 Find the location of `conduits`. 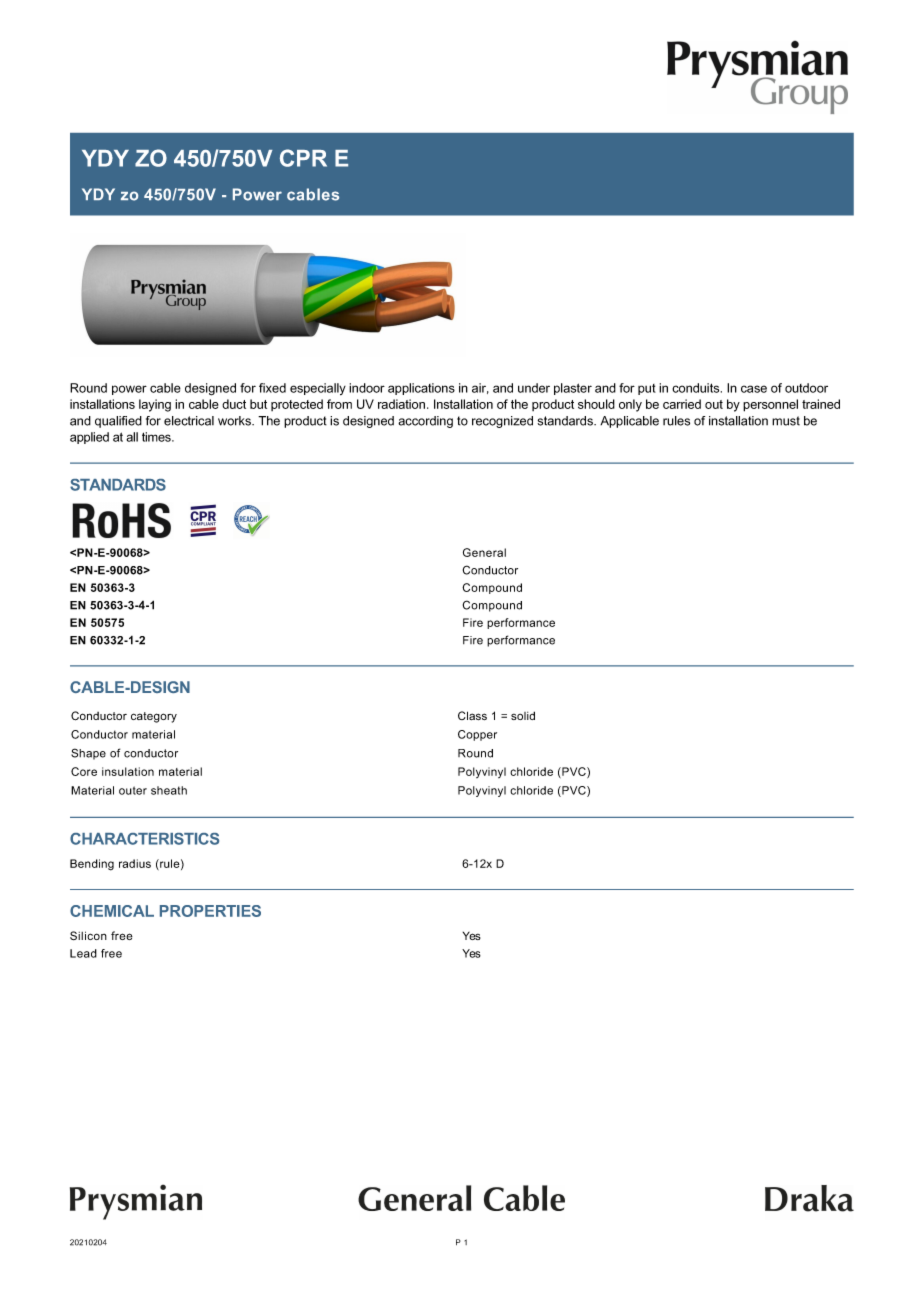

conduits is located at coordinates (697, 388).
